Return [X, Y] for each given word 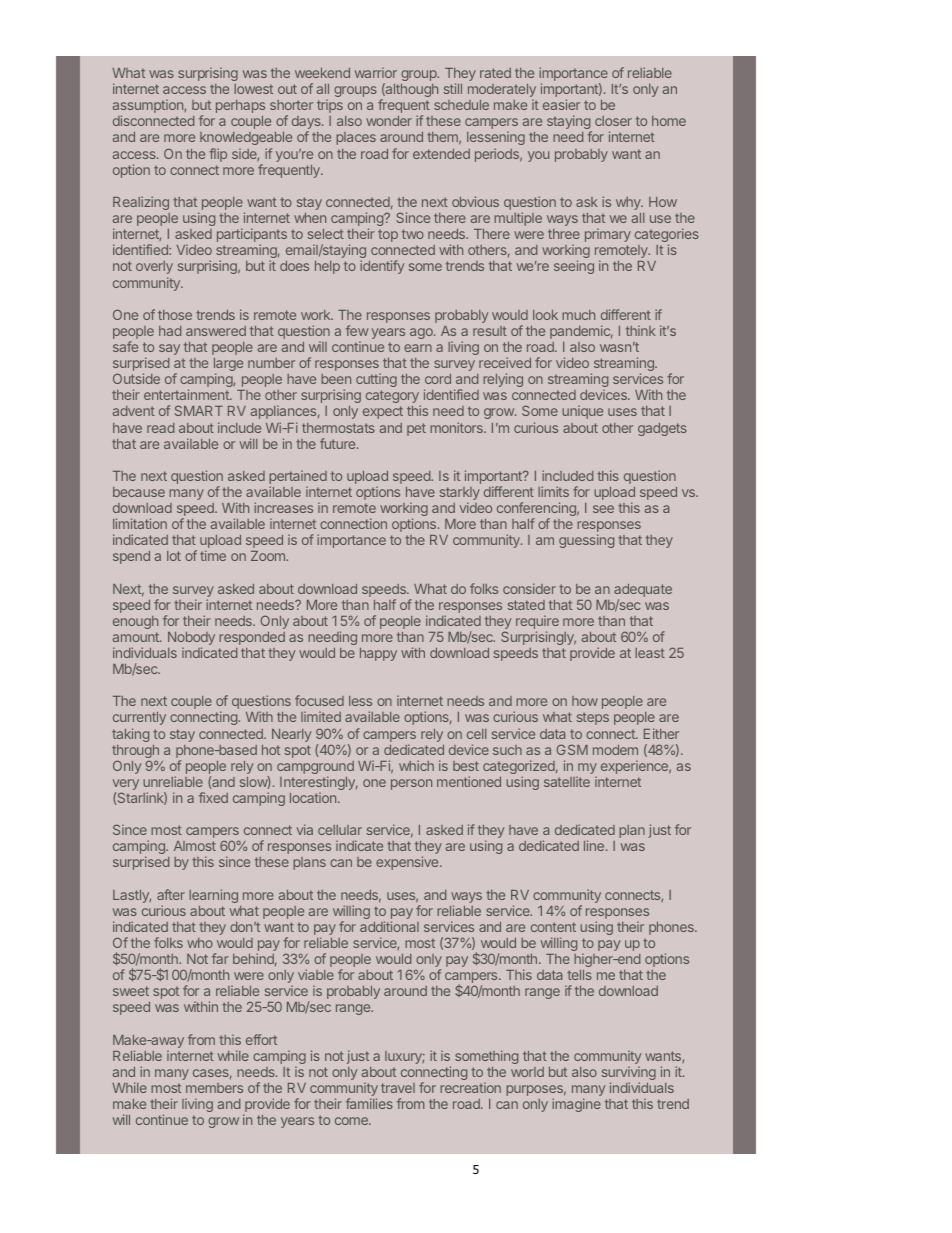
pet [416, 429]
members [214, 1088]
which [416, 765]
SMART [199, 410]
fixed [213, 797]
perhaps [240, 106]
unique [582, 412]
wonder [389, 121]
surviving [629, 1074]
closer [613, 121]
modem [615, 750]
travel [398, 1088]
